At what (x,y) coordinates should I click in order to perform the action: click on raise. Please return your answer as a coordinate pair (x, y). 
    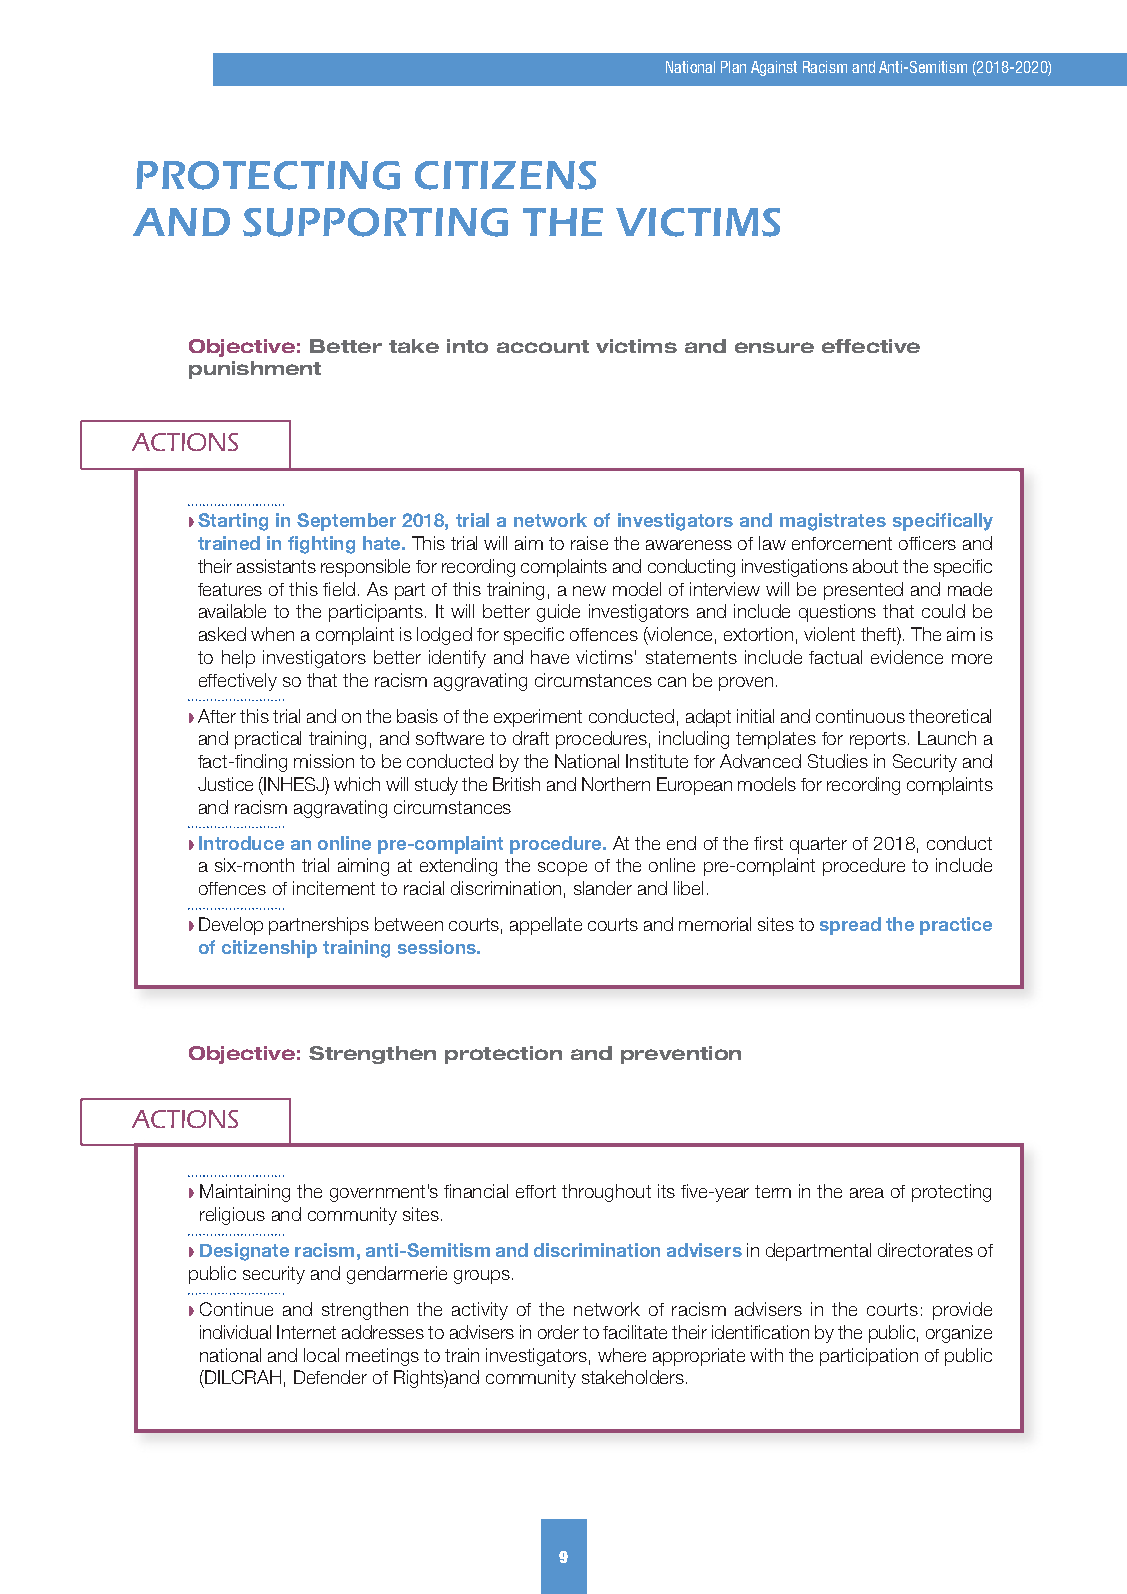
    Looking at the image, I should click on (589, 543).
